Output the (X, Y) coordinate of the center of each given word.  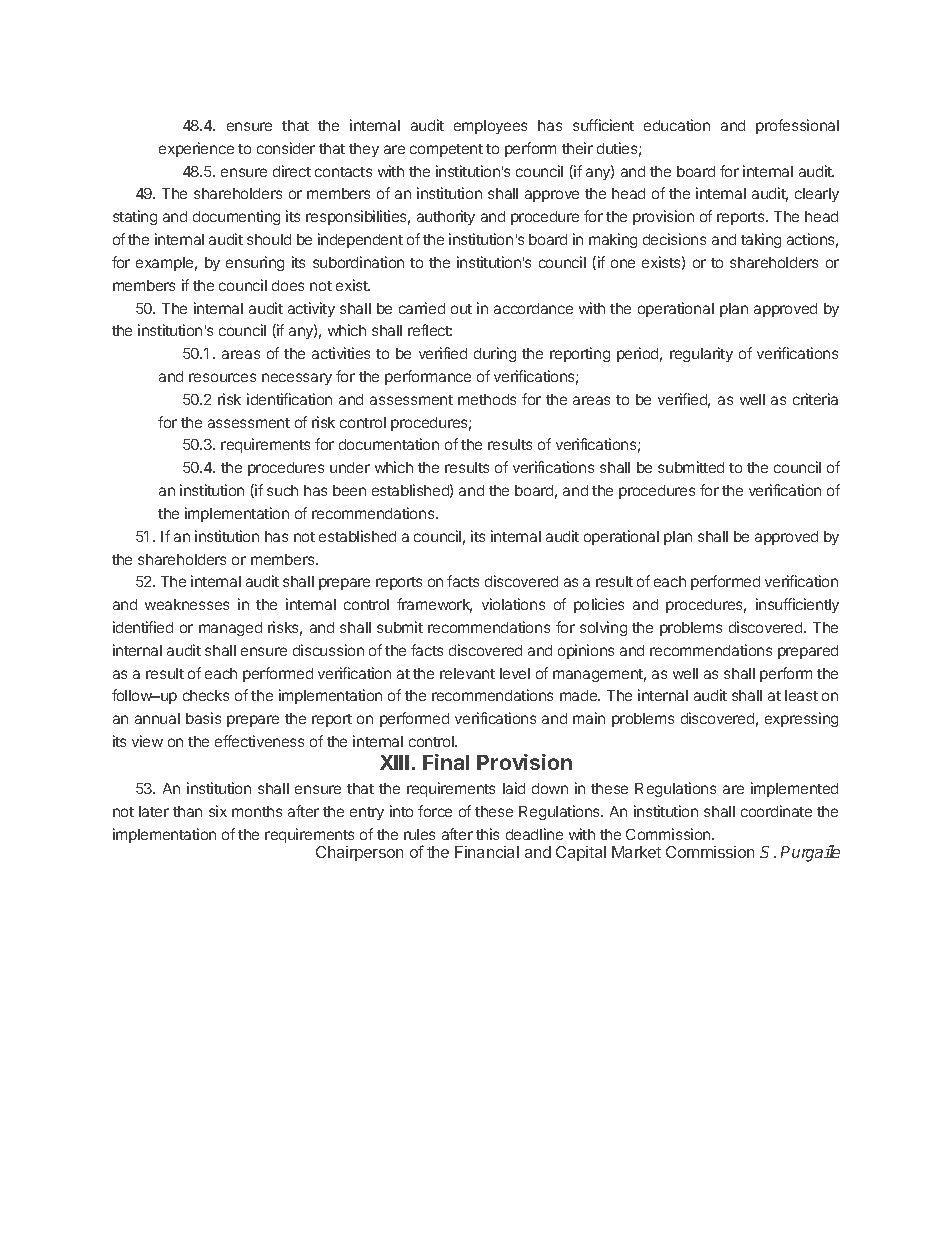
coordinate (776, 811)
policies (599, 605)
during (495, 354)
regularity (701, 354)
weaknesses (187, 604)
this (487, 834)
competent (446, 150)
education (677, 125)
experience (196, 149)
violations (513, 604)
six (218, 811)
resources (222, 377)
